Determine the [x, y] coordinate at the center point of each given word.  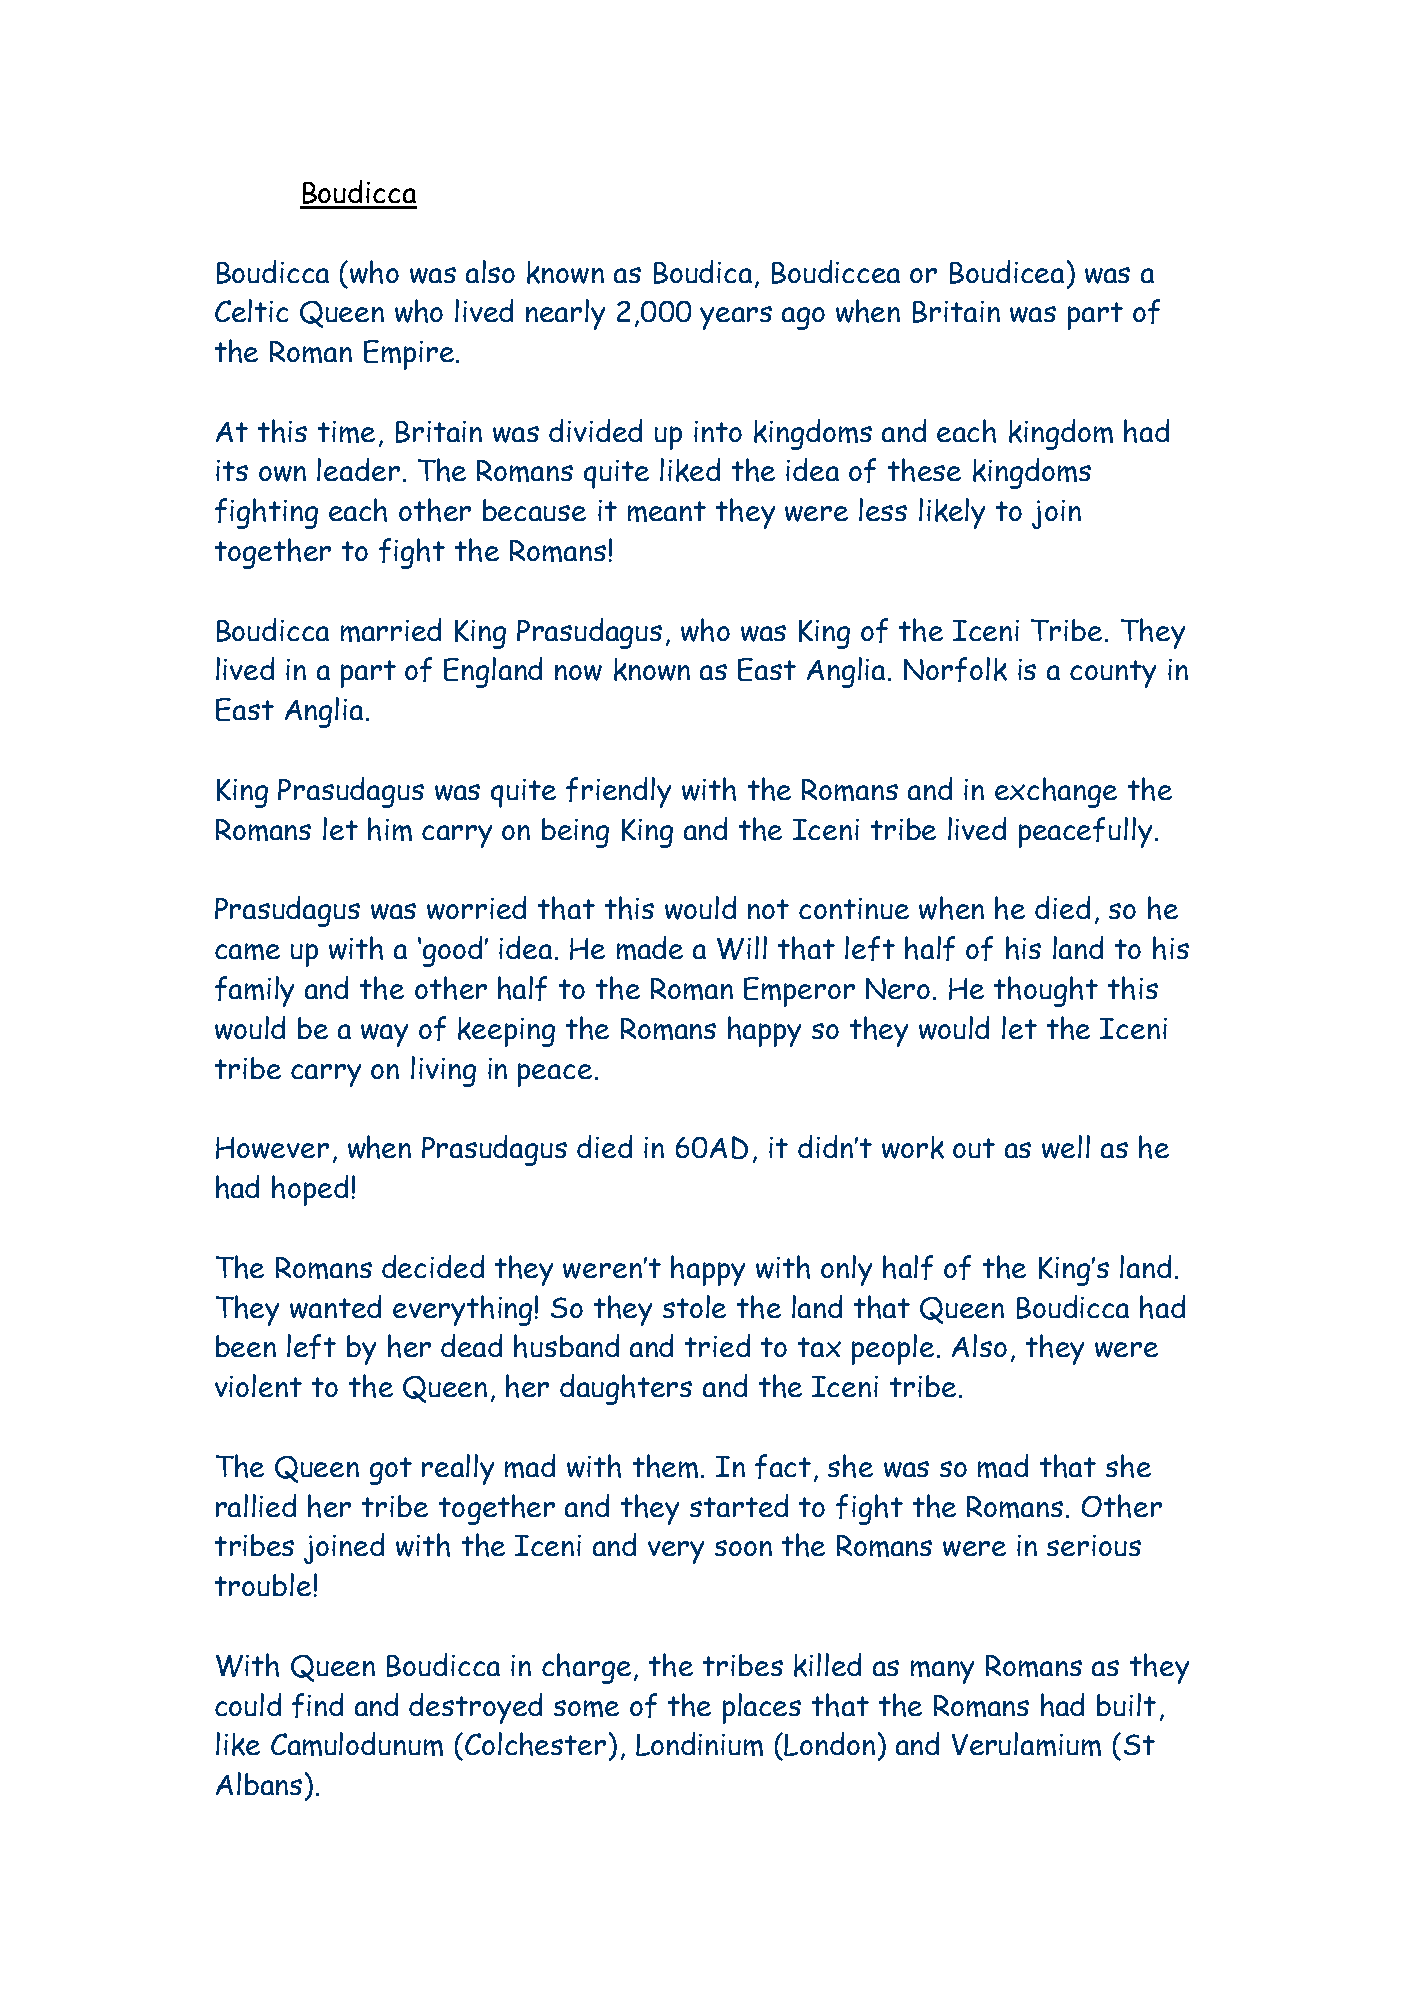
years [736, 318]
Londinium [699, 1744]
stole [694, 1306]
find [317, 1705]
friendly [618, 792]
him [390, 829]
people [895, 1349]
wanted [335, 1307]
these [924, 470]
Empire [410, 355]
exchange [1056, 792]
